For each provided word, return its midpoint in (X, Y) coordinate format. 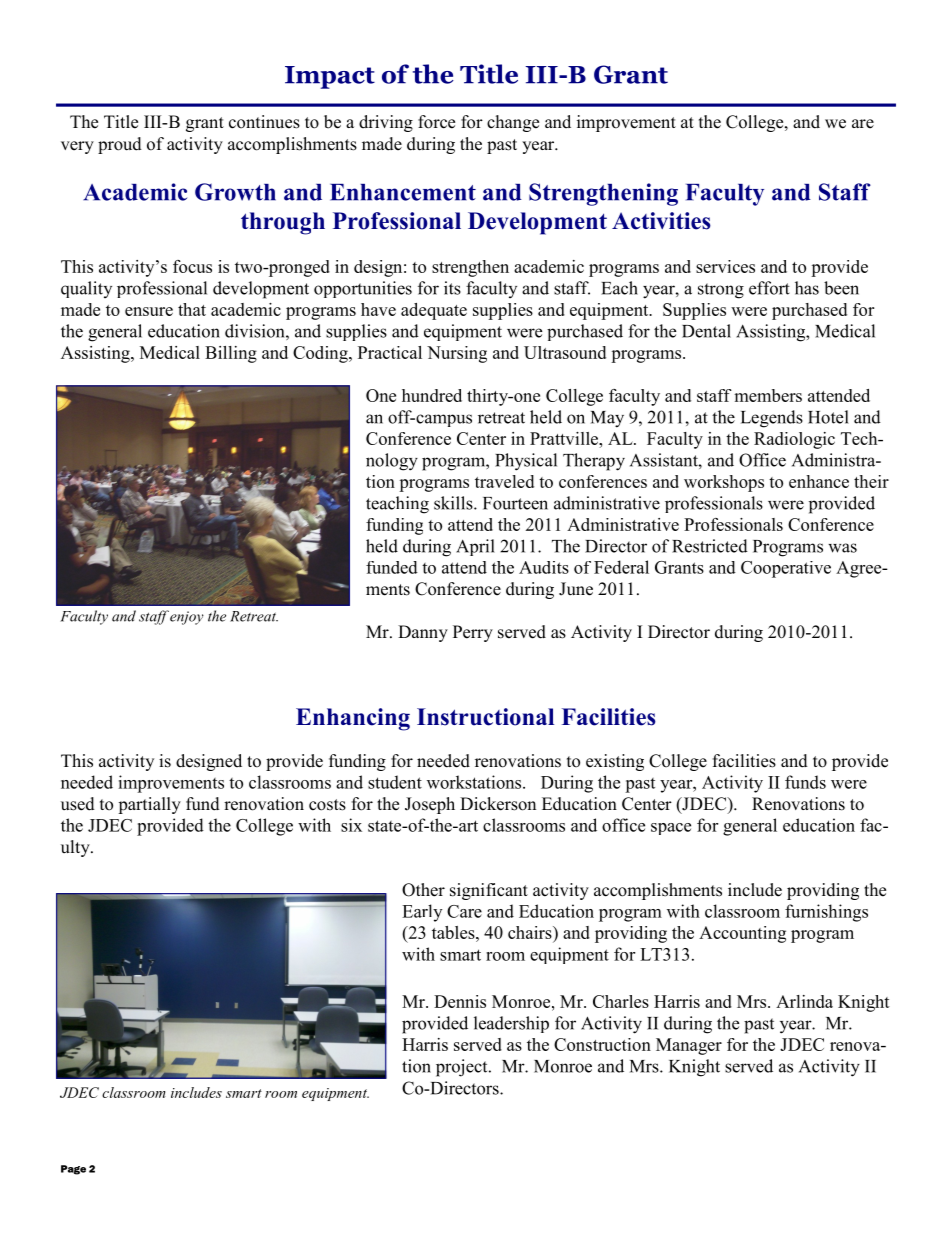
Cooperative (786, 569)
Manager (689, 1046)
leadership (511, 1024)
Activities (661, 221)
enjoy (187, 618)
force (436, 122)
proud (120, 145)
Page (73, 1170)
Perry (473, 633)
